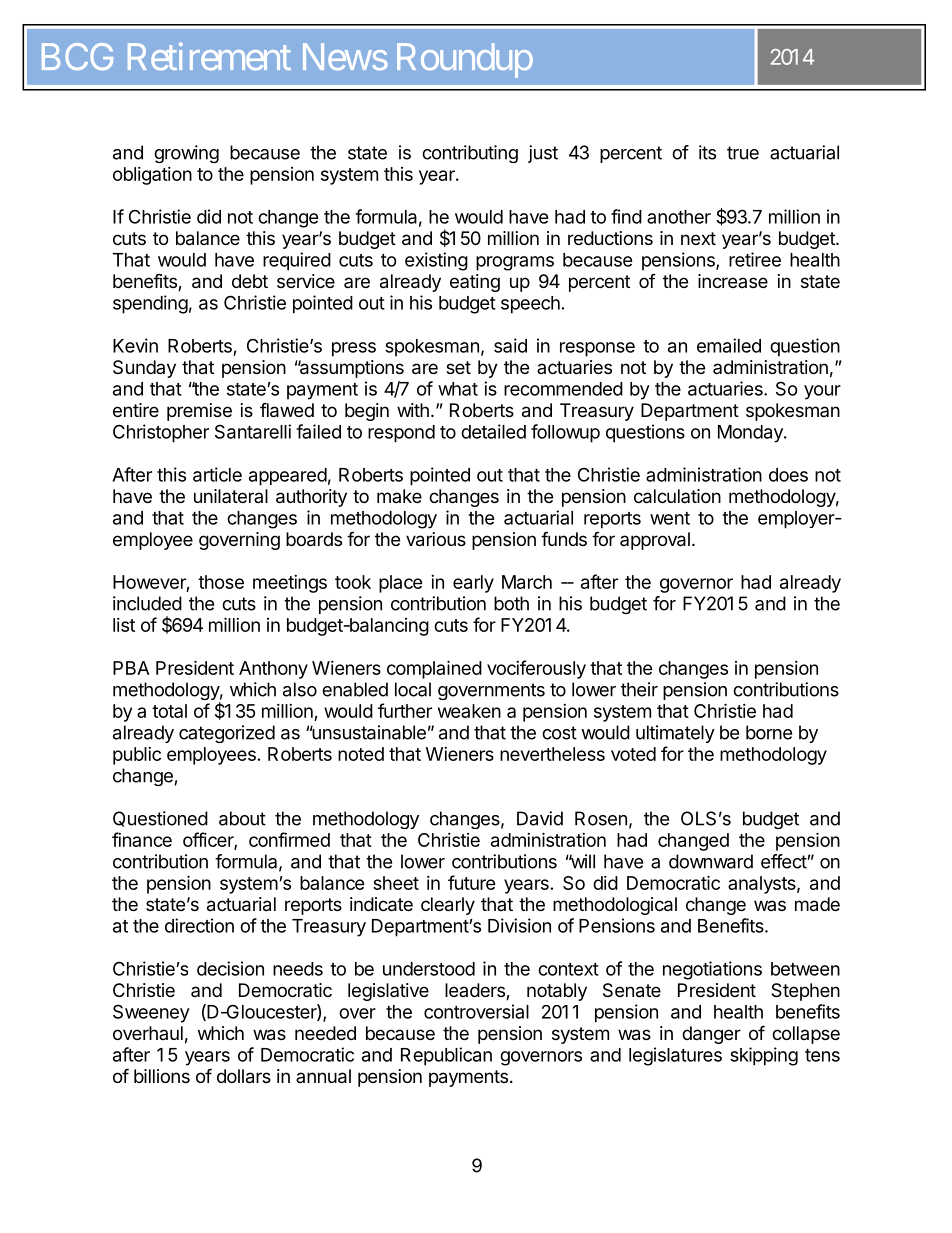  Describe the element at coordinates (476, 991) in the document. I see `leaders` at that location.
